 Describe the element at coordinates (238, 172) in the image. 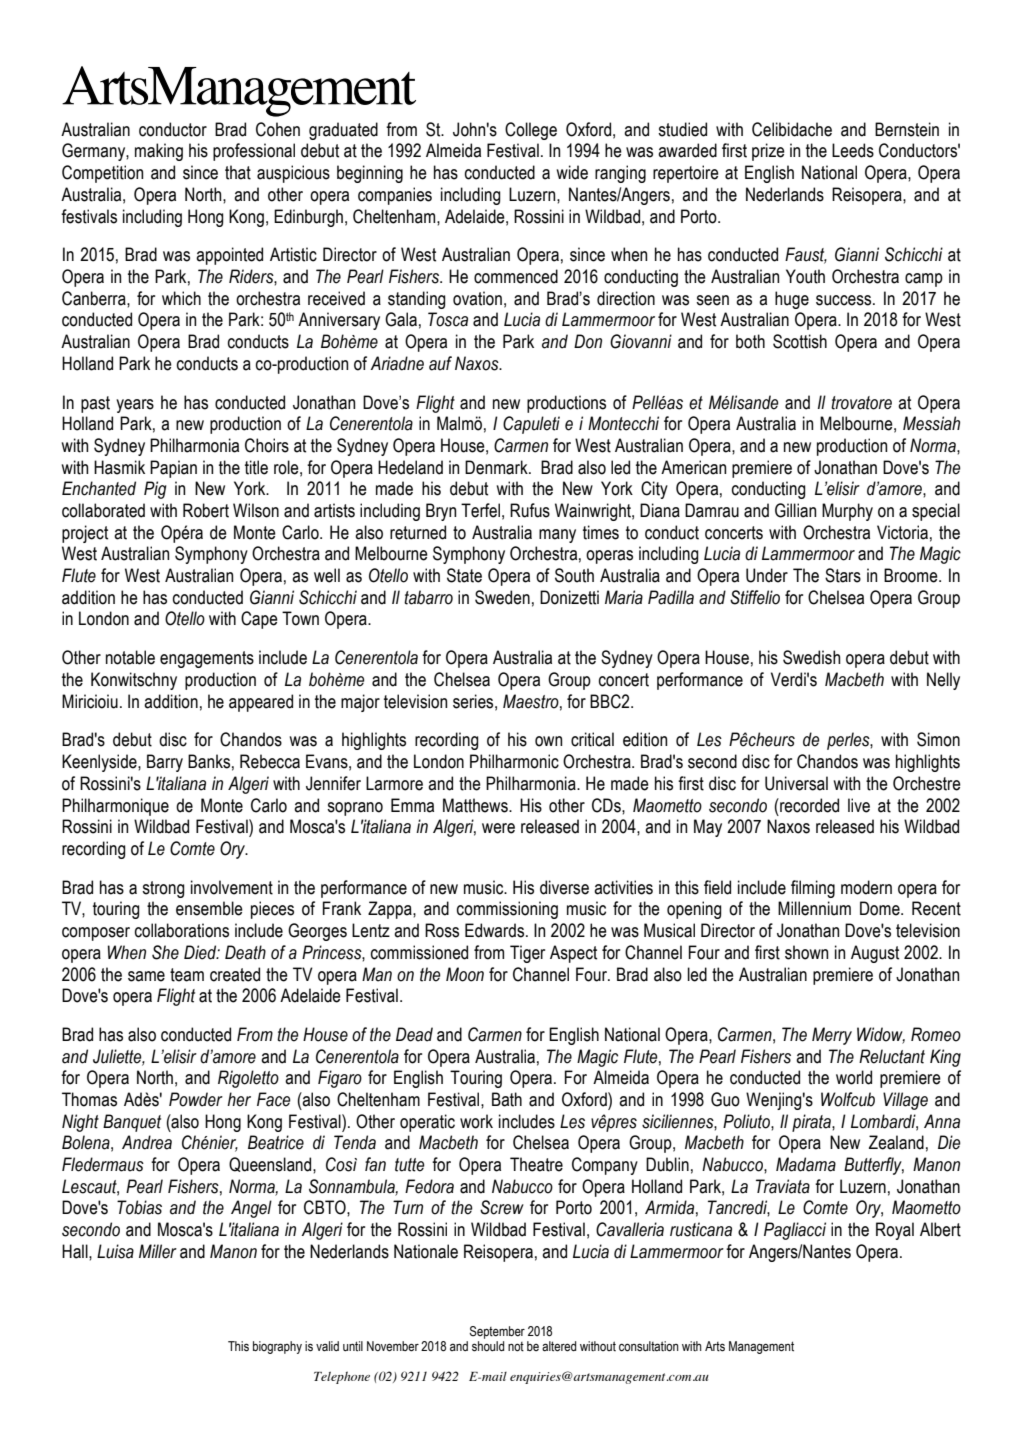

I see `that` at that location.
